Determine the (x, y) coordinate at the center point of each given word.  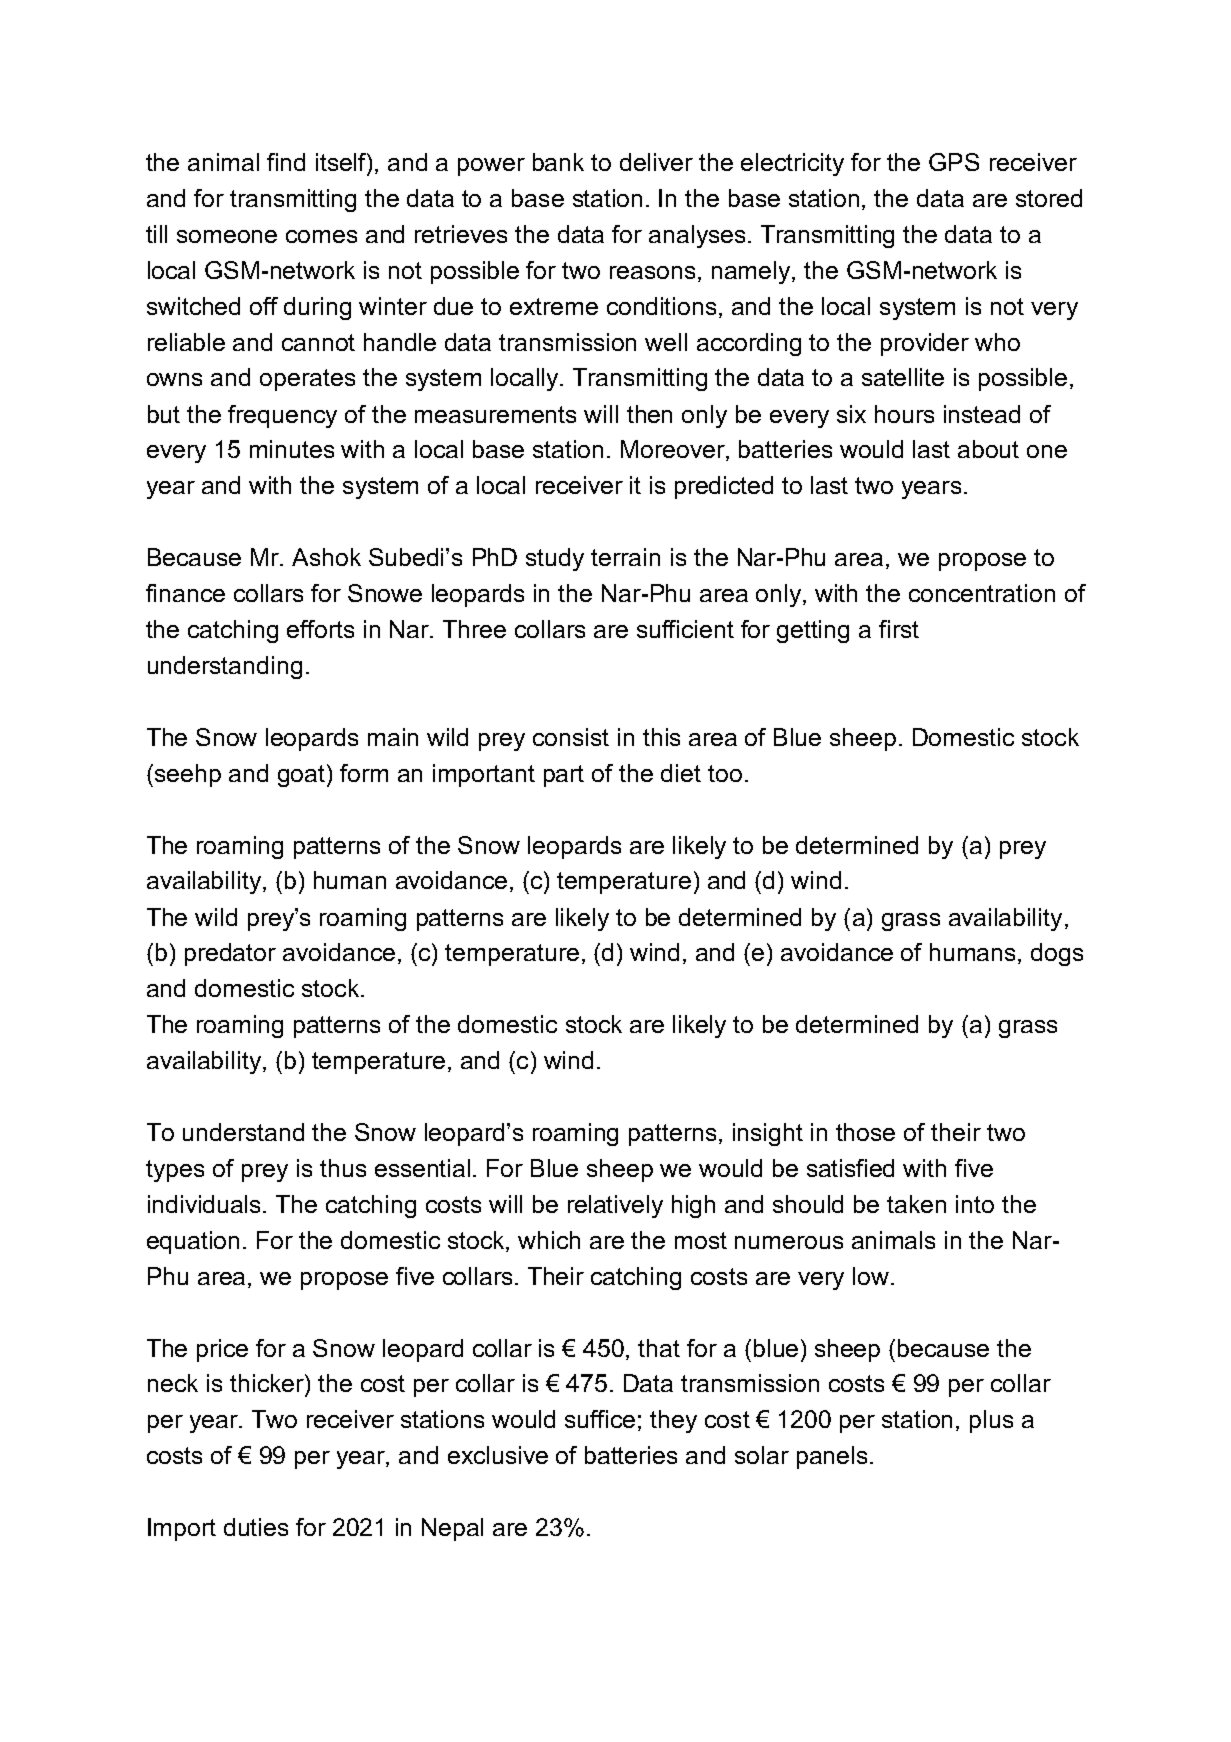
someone (227, 236)
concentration (982, 593)
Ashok (326, 557)
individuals (206, 1204)
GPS (954, 162)
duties (256, 1527)
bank (558, 162)
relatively (615, 1206)
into (975, 1204)
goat (303, 775)
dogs (1057, 954)
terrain (625, 557)
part (564, 776)
